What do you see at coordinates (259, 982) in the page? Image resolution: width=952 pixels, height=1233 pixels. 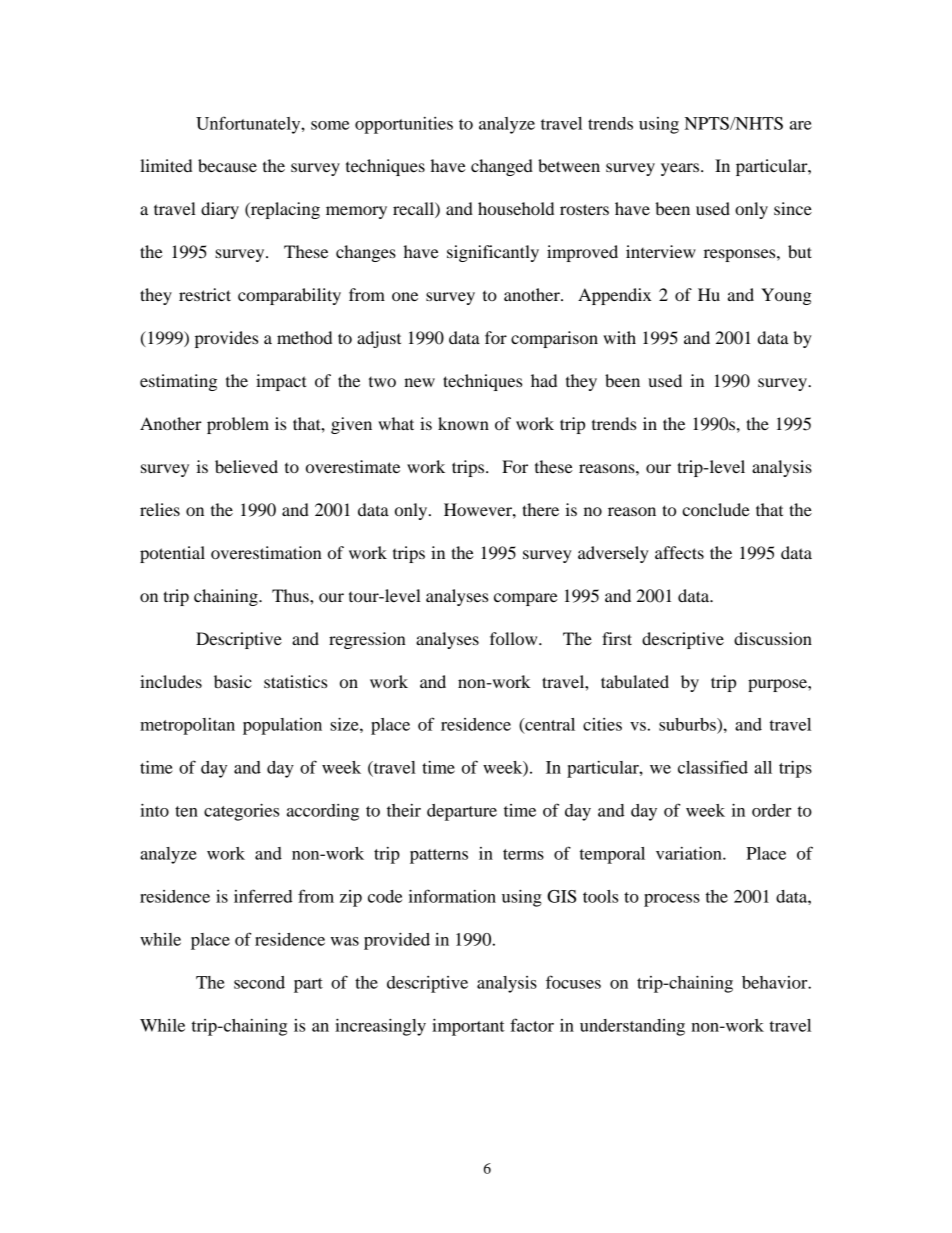 I see `second` at bounding box center [259, 982].
